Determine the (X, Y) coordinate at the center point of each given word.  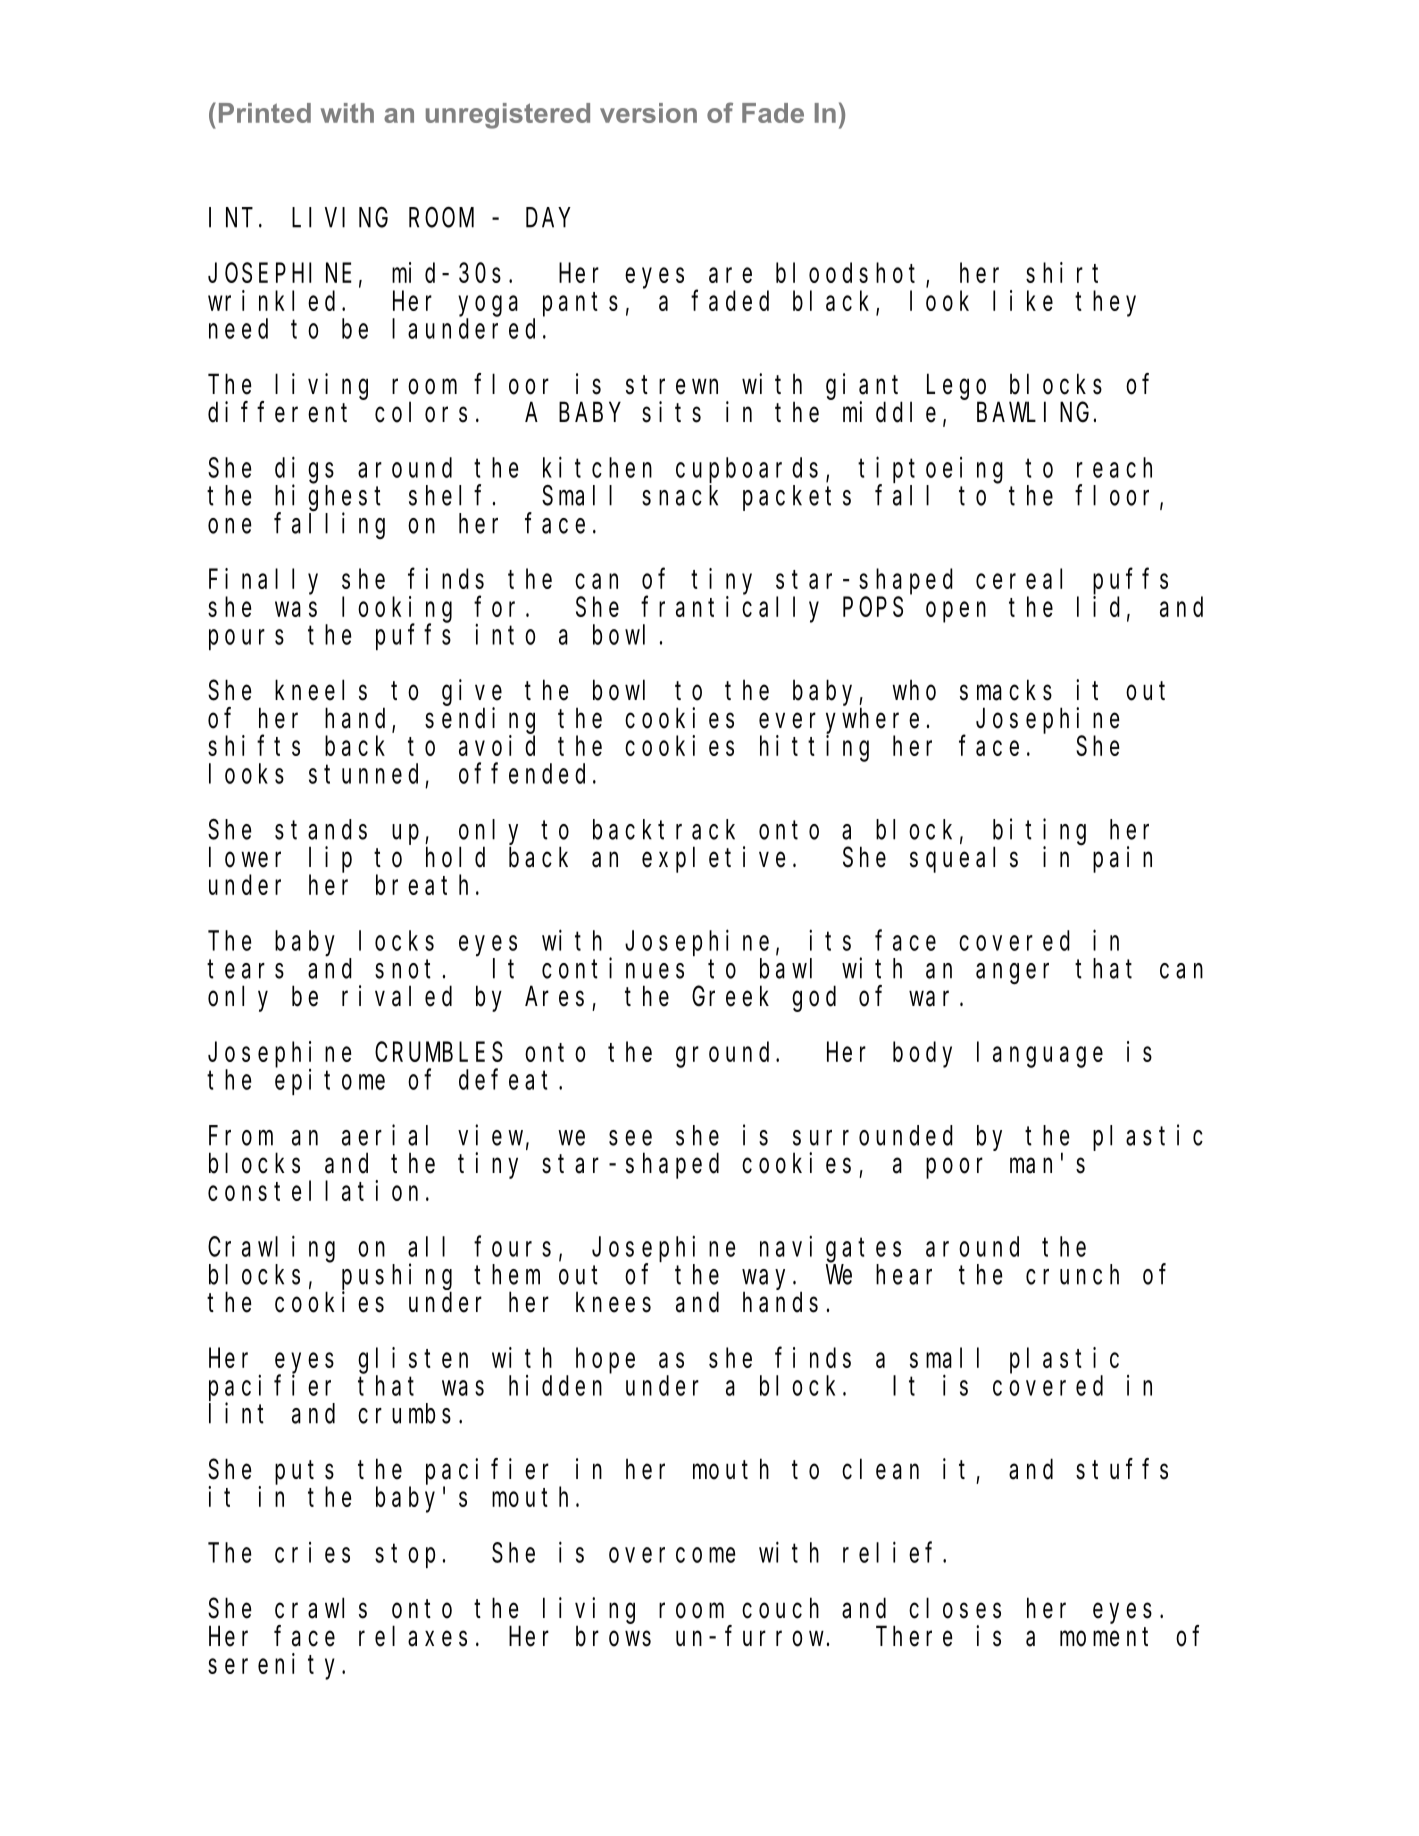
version (648, 113)
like (1023, 300)
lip (330, 859)
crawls (321, 1608)
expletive (713, 859)
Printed (265, 113)
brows (613, 1636)
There (914, 1636)
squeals (964, 860)
